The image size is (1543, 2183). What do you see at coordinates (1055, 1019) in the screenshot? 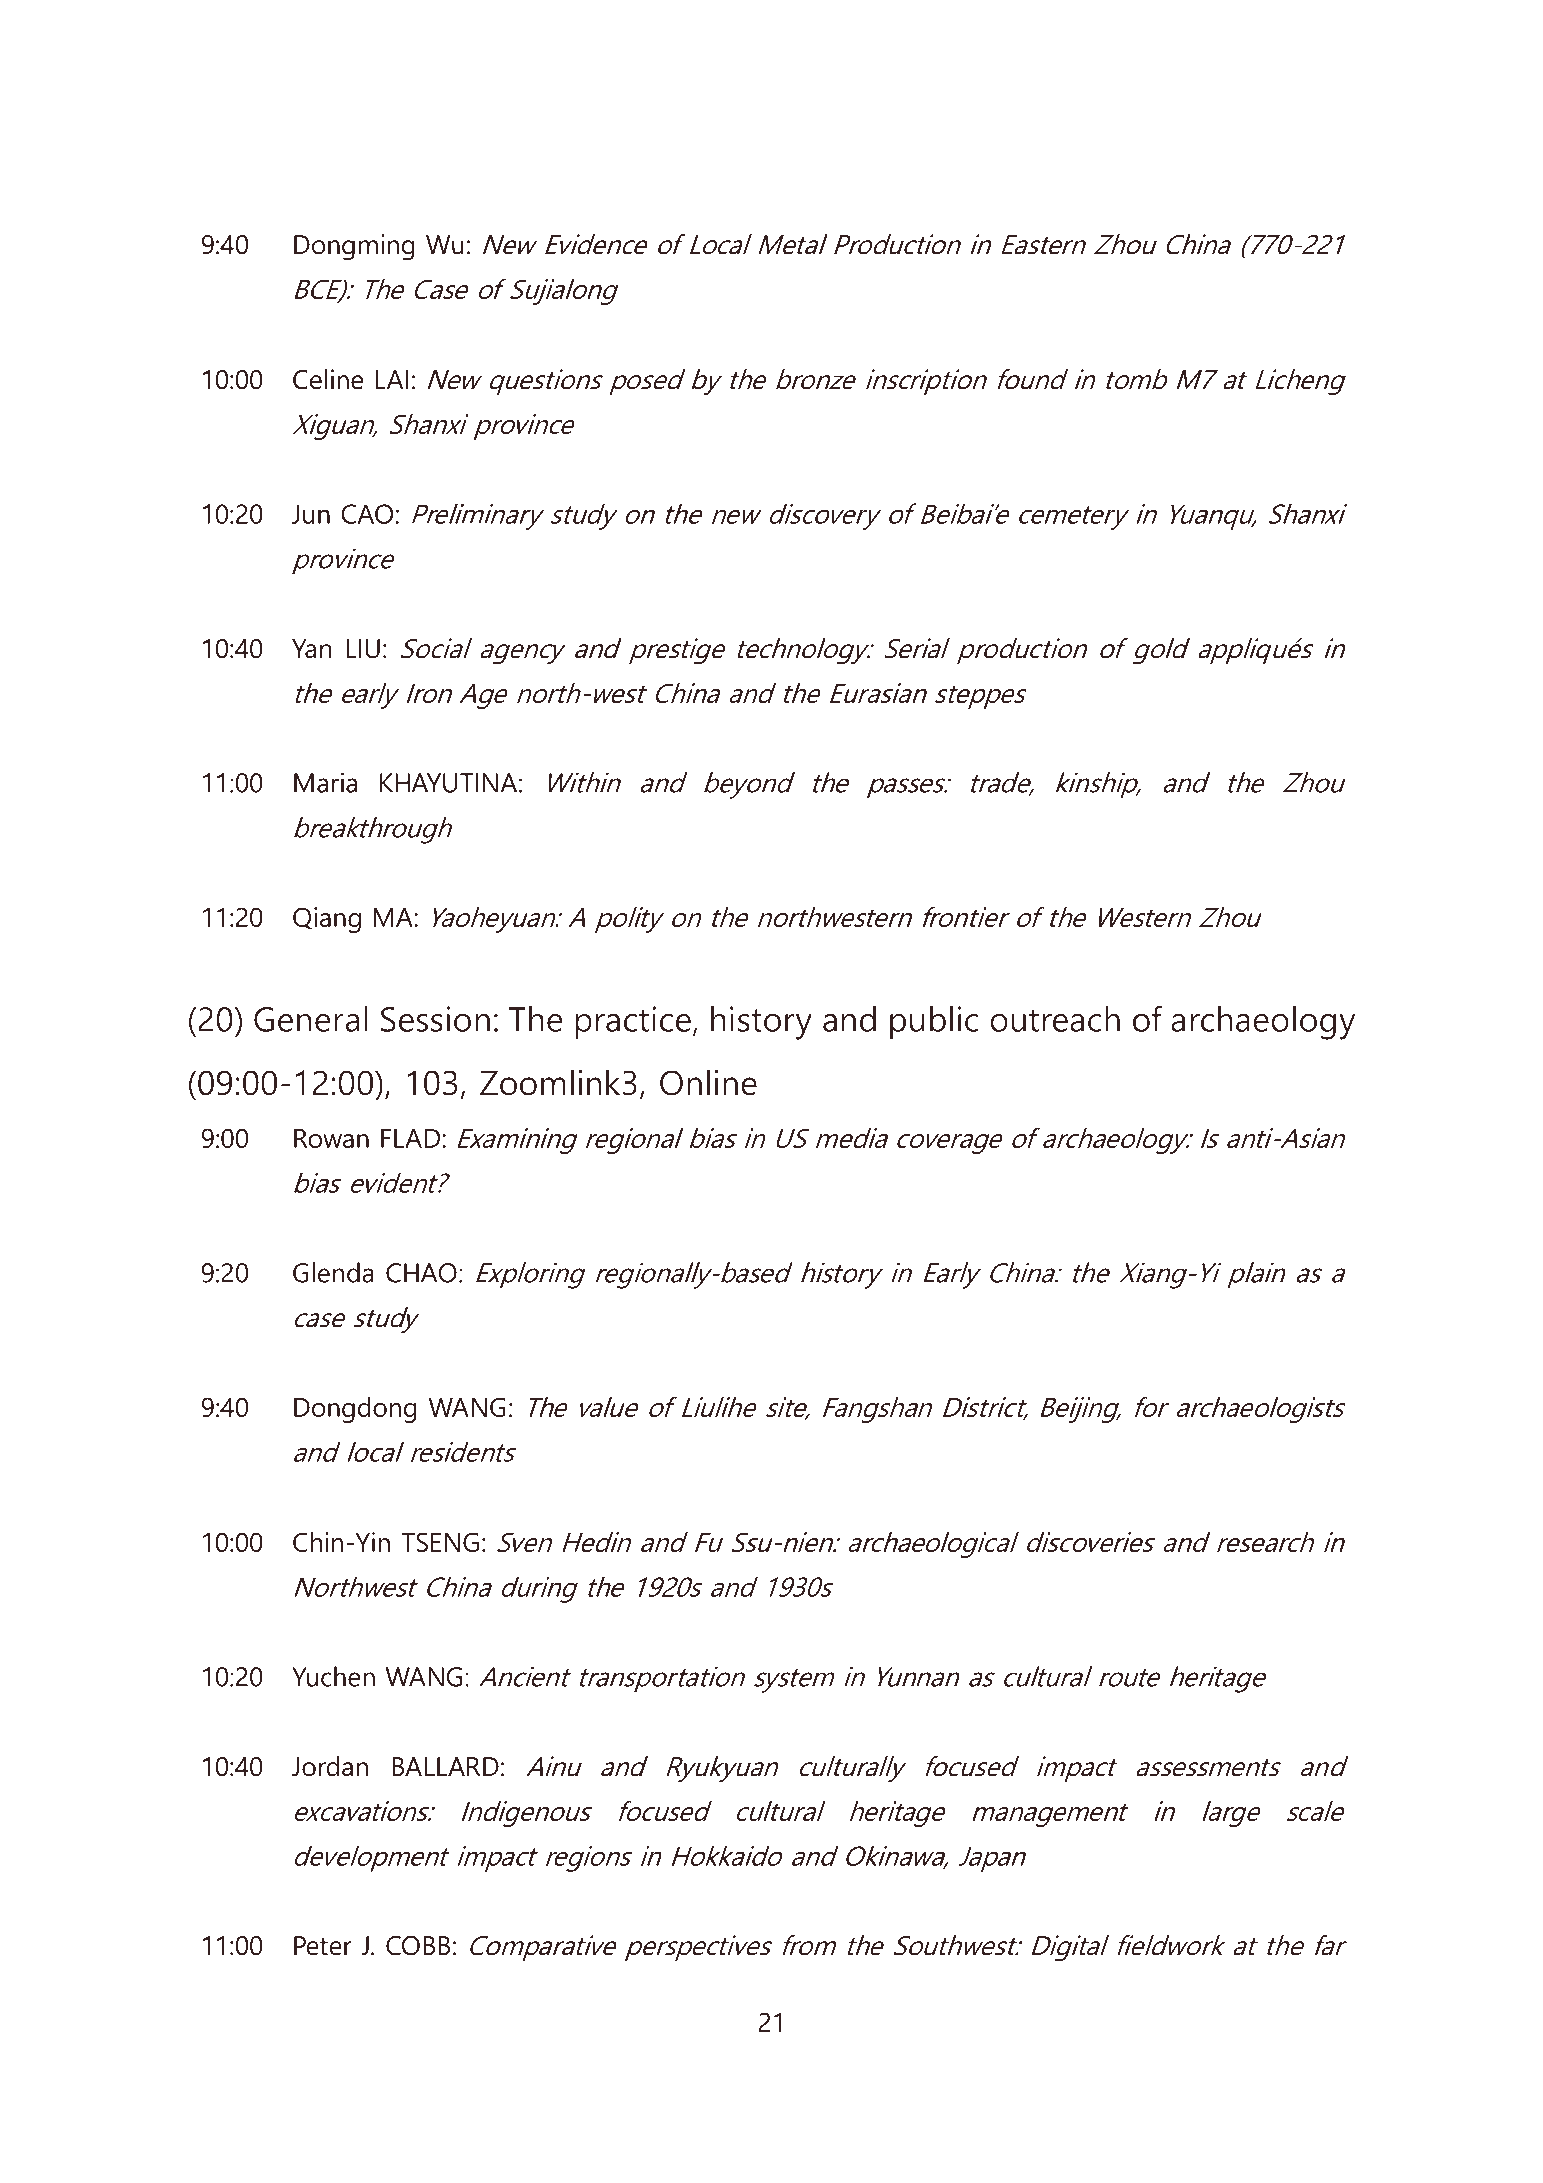
I see `outreach` at bounding box center [1055, 1019].
